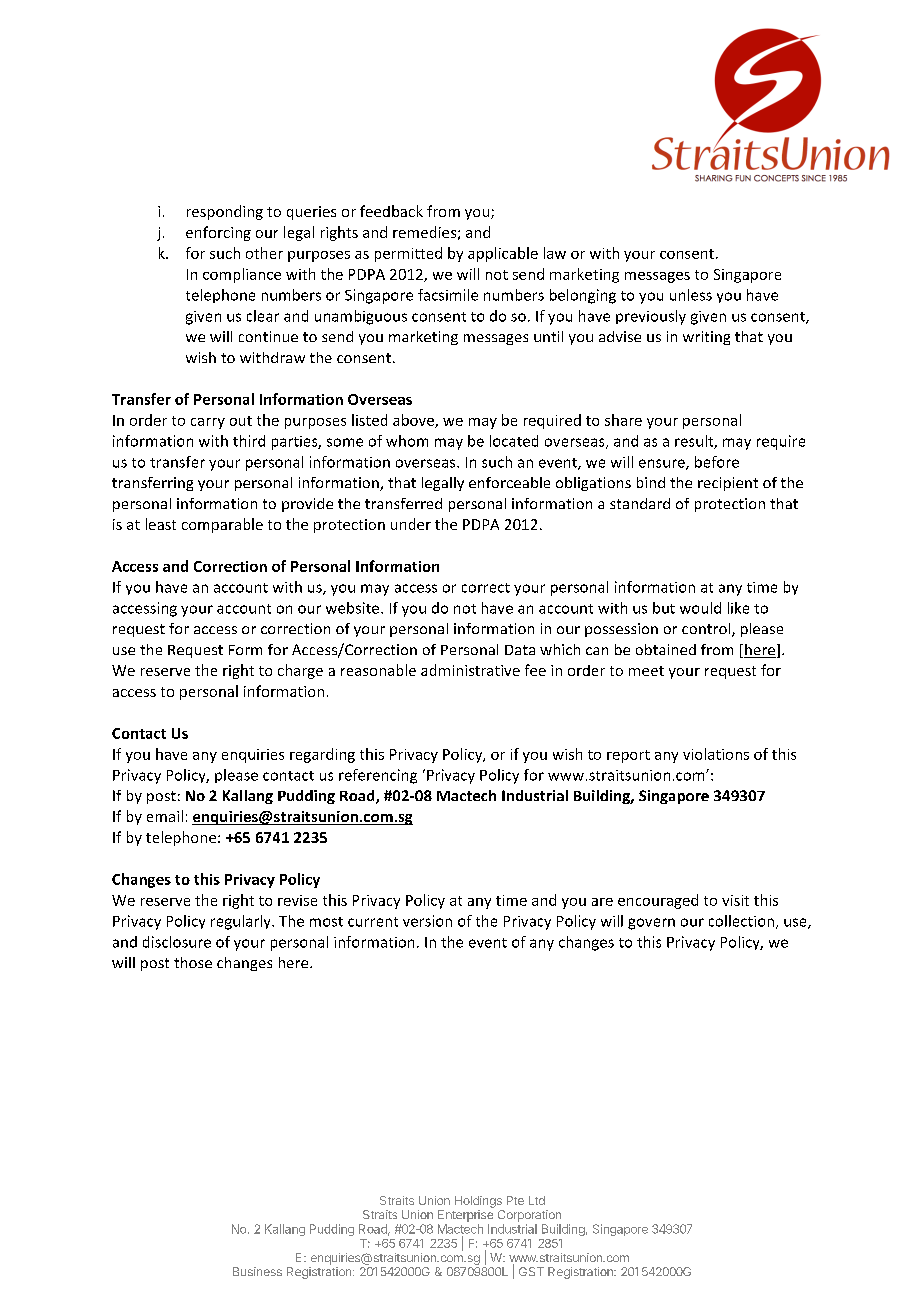  Describe the element at coordinates (664, 608) in the screenshot. I see `but` at that location.
